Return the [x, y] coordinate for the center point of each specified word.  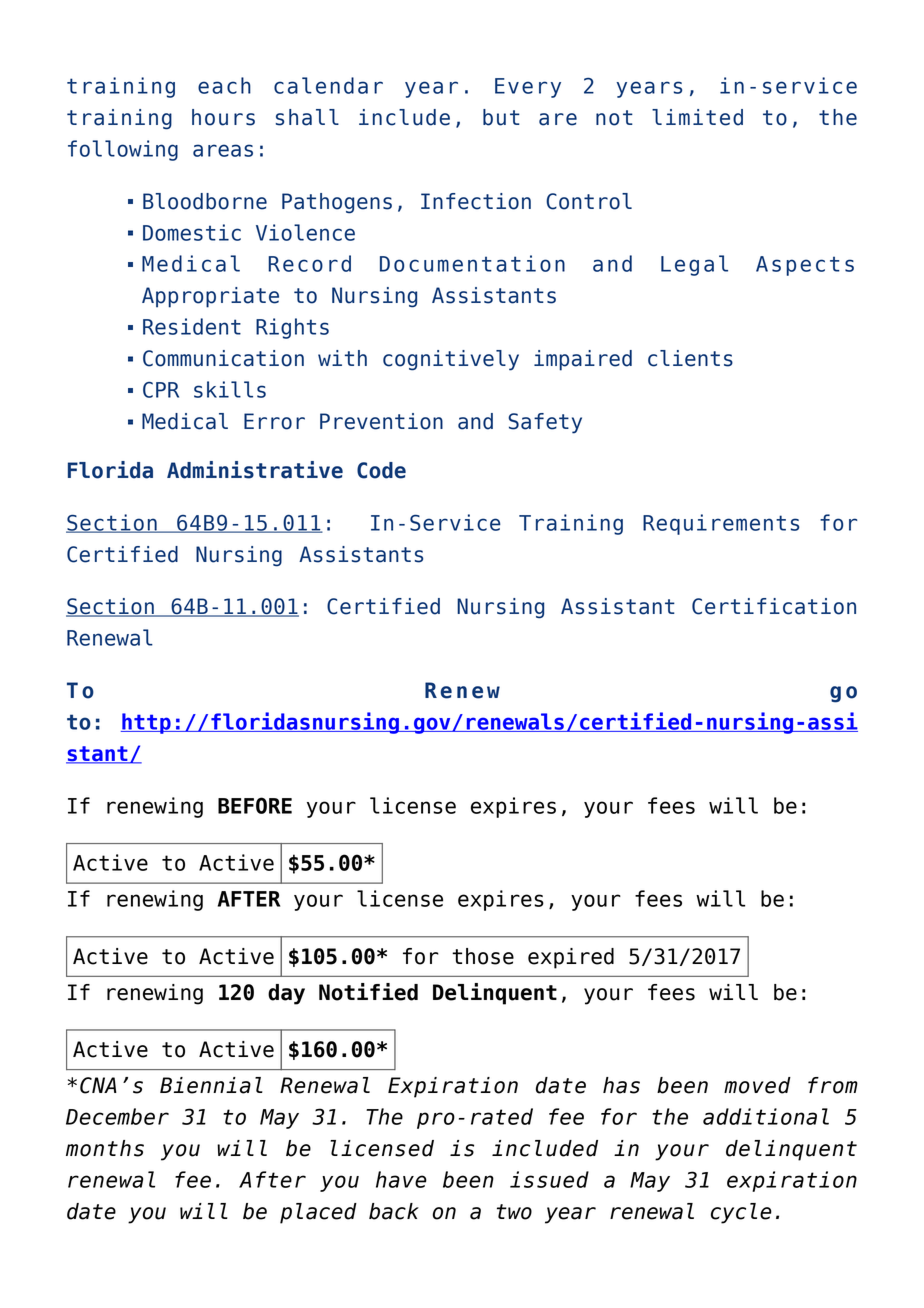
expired [571, 958]
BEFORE [255, 805]
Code [381, 470]
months [105, 1148]
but [501, 117]
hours [223, 117]
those [483, 956]
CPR [161, 390]
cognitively [451, 360]
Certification [774, 606]
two [514, 1212]
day [286, 994]
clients [690, 358]
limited [697, 117]
